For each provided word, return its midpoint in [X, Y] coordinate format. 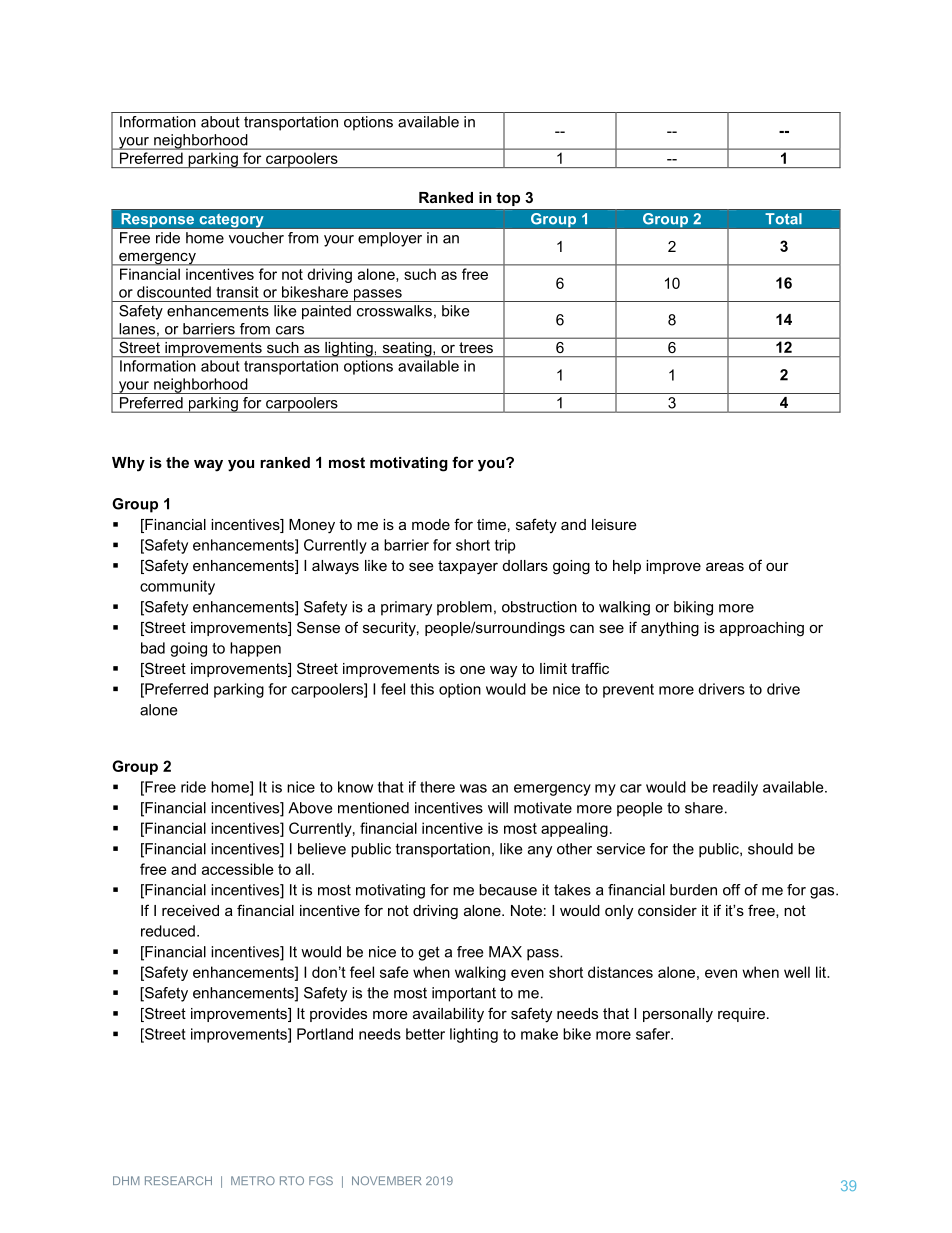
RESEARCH [178, 1180]
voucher [256, 238]
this [422, 689]
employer [390, 239]
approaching [762, 629]
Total [783, 219]
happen [255, 649]
